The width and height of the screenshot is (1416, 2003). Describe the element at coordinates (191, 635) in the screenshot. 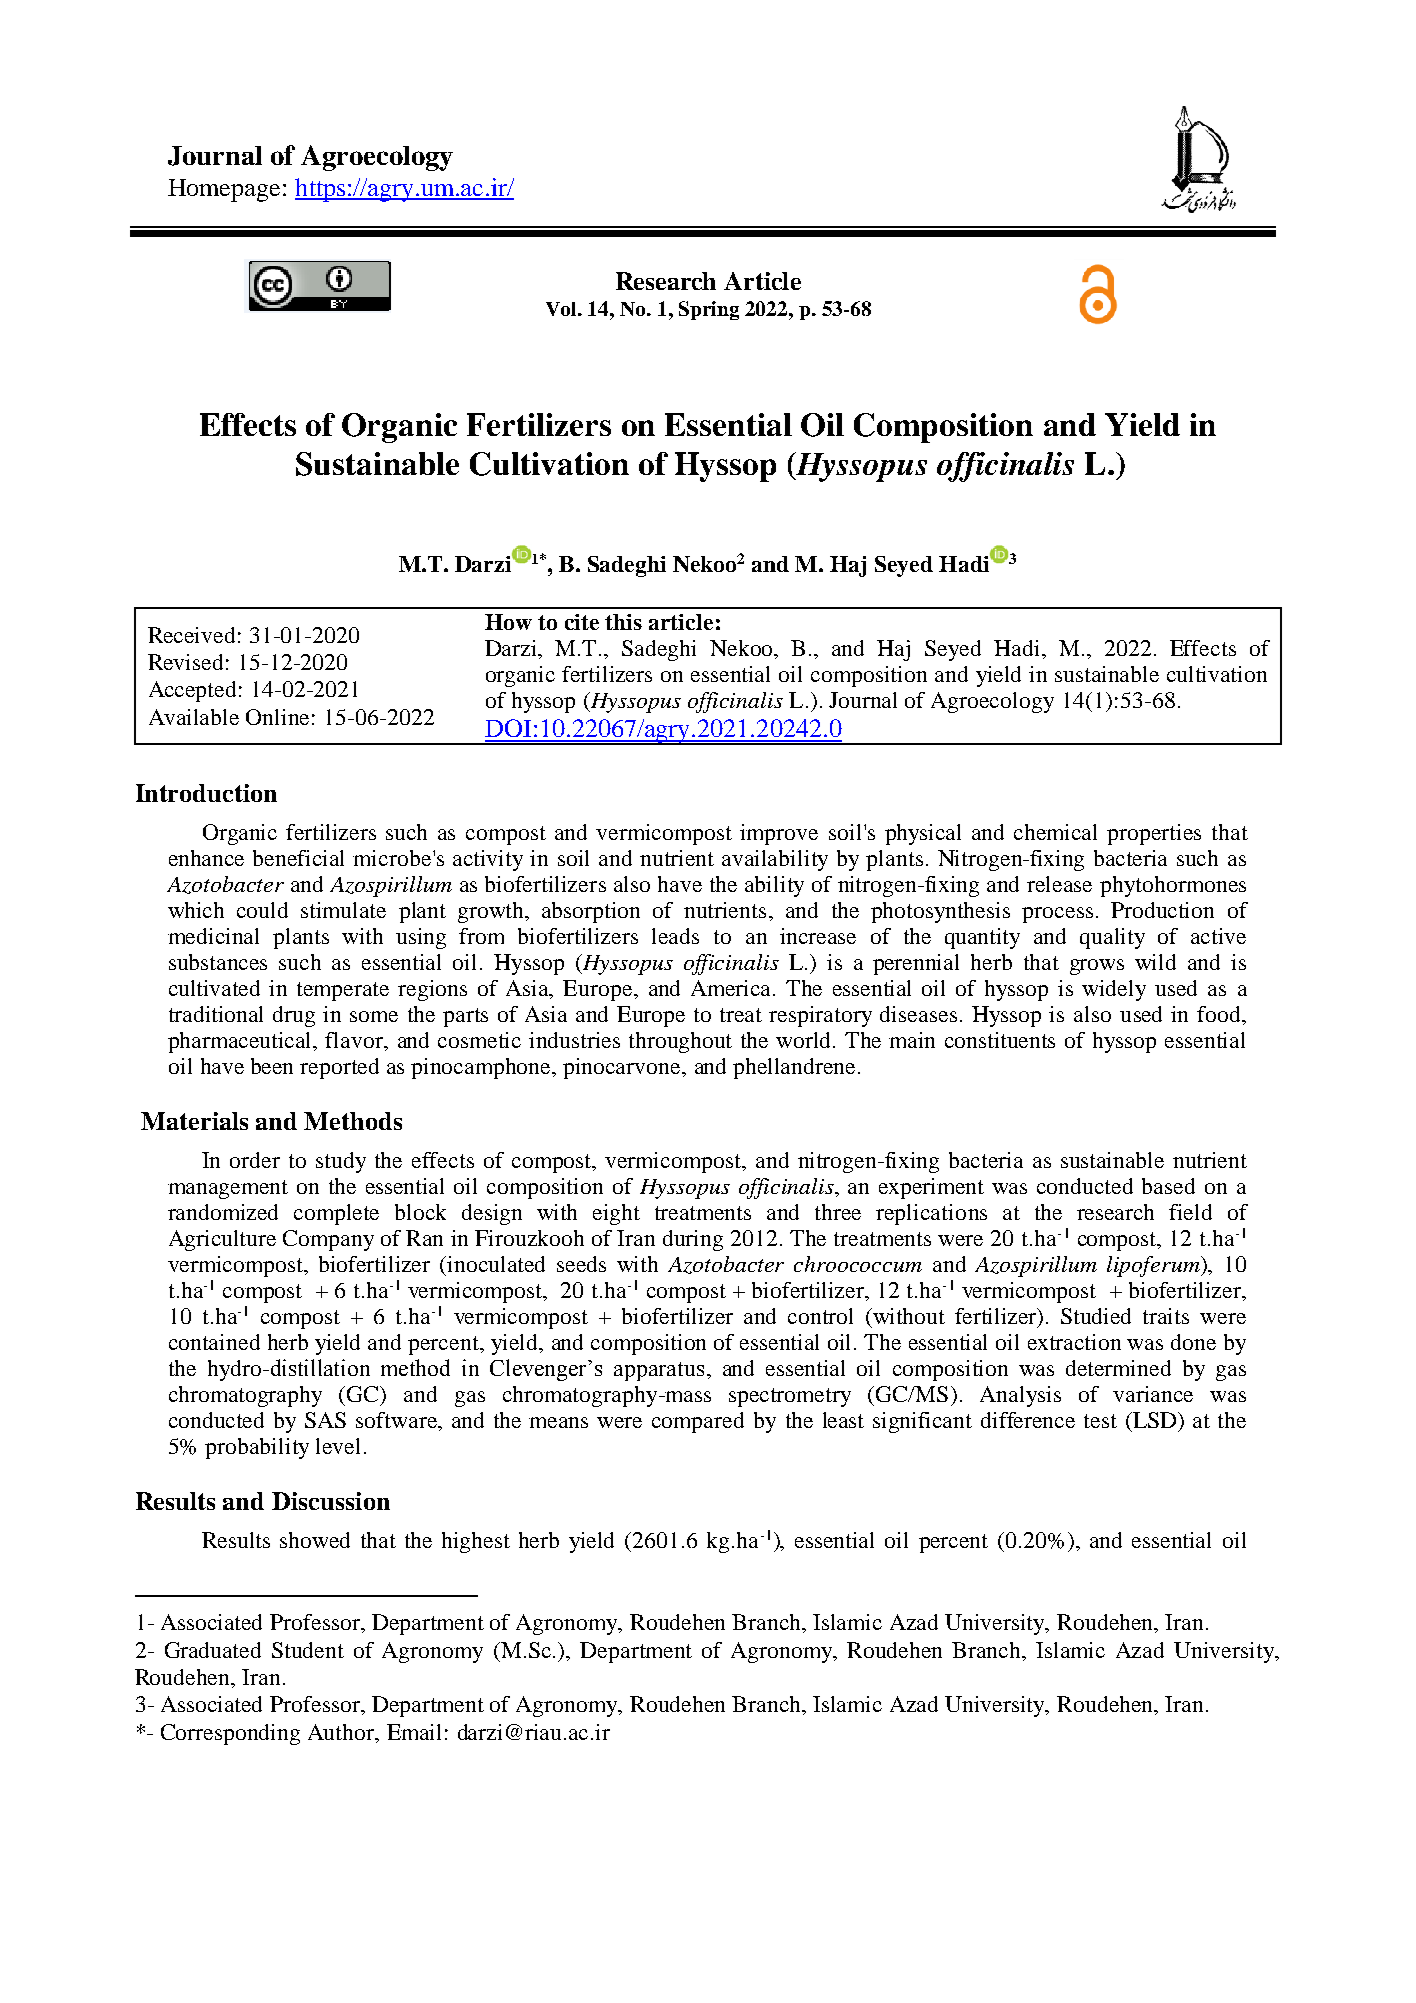

I see `Received` at that location.
